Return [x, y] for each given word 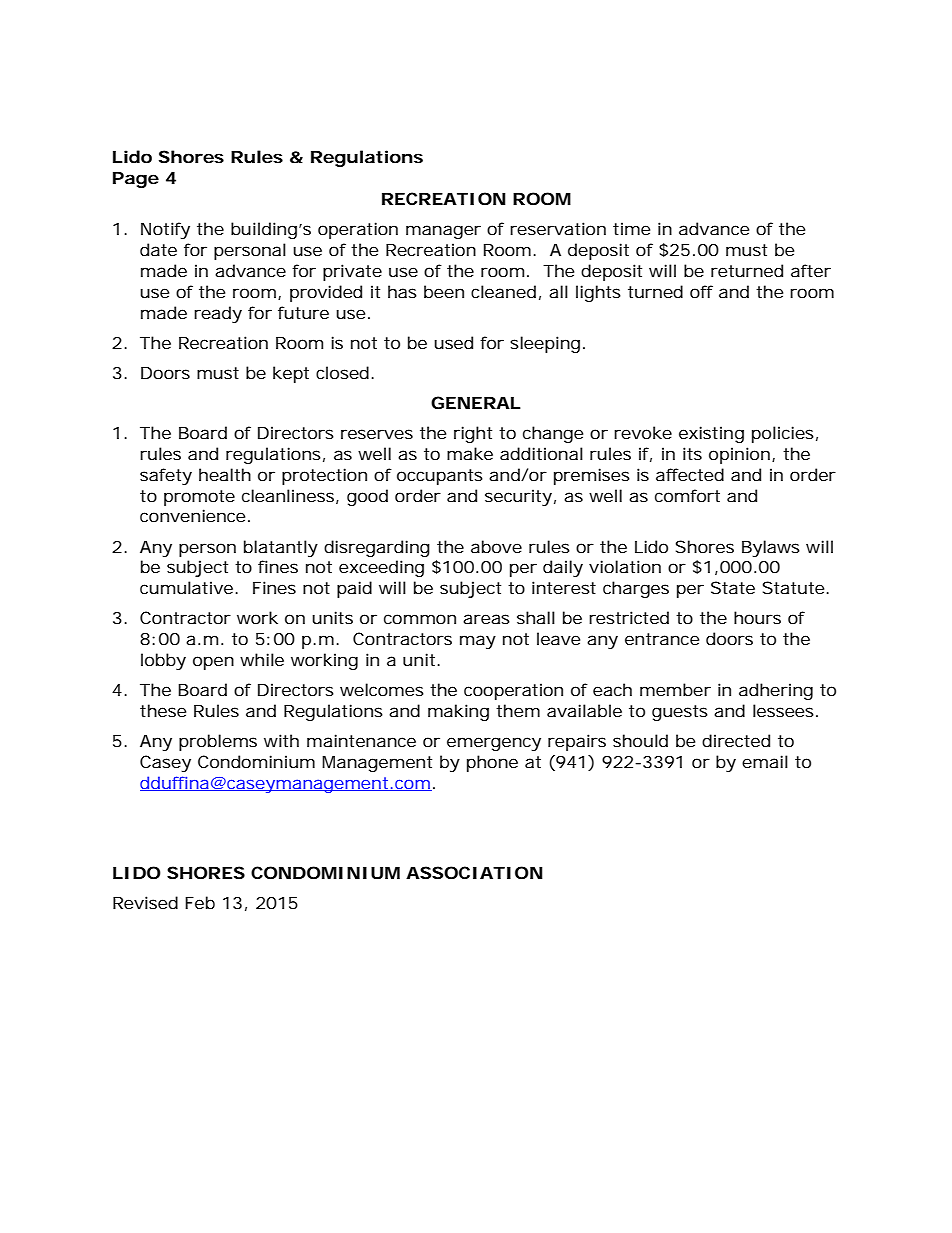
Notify [165, 230]
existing [711, 434]
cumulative [186, 587]
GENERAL [475, 402]
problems [218, 742]
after [811, 270]
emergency [494, 744]
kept [291, 374]
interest [564, 587]
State [733, 587]
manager [443, 232]
